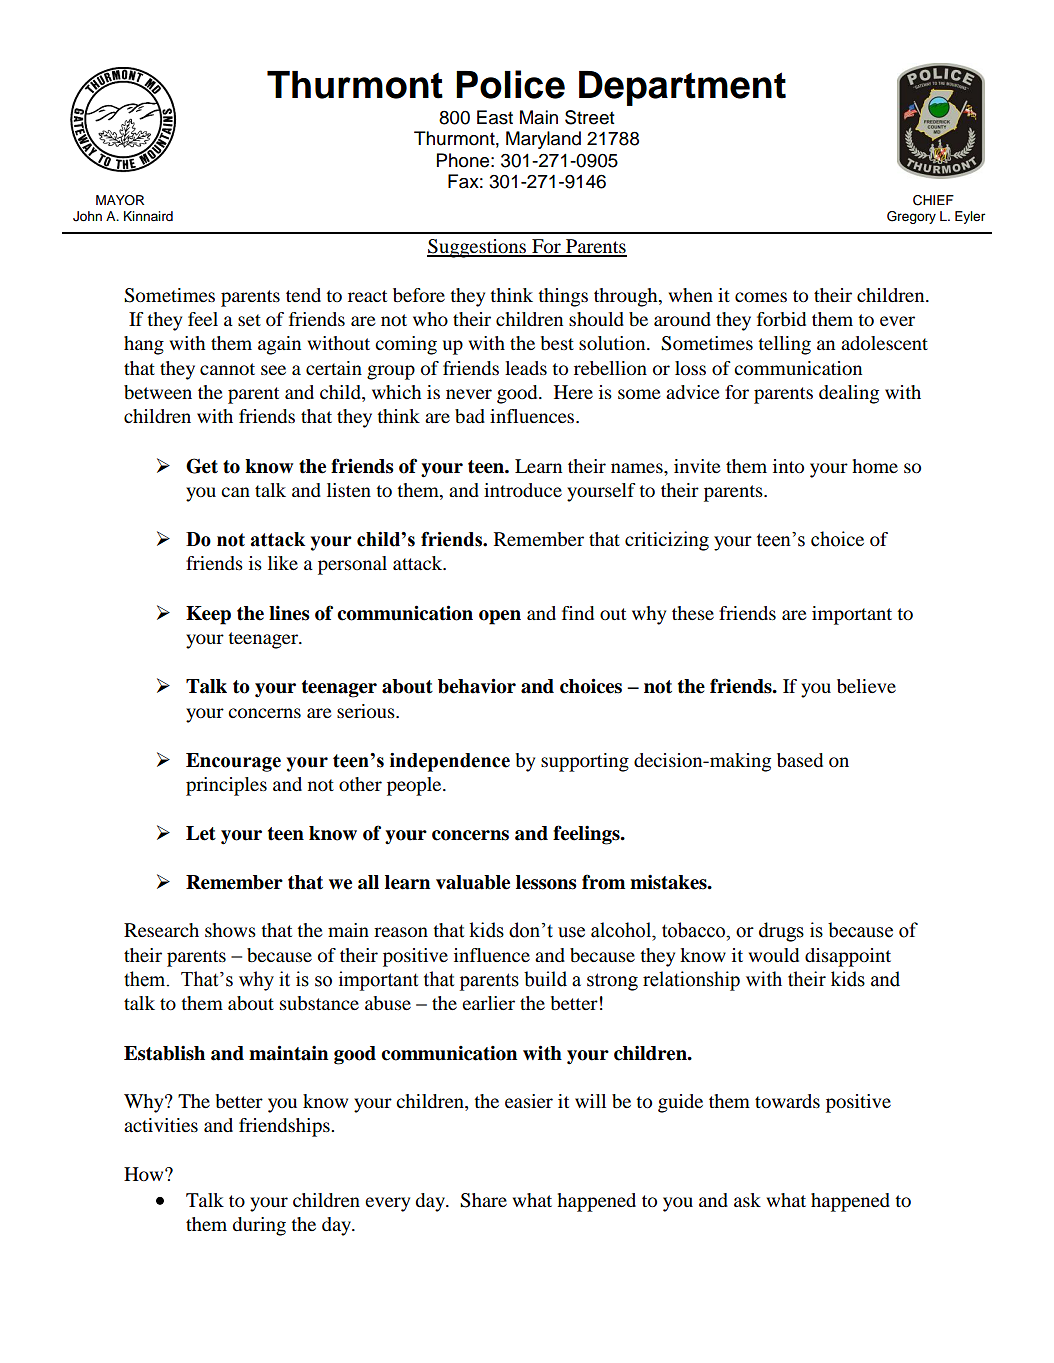 The height and width of the image is (1363, 1054). Describe the element at coordinates (120, 200) in the image. I see `MAYOR` at that location.
